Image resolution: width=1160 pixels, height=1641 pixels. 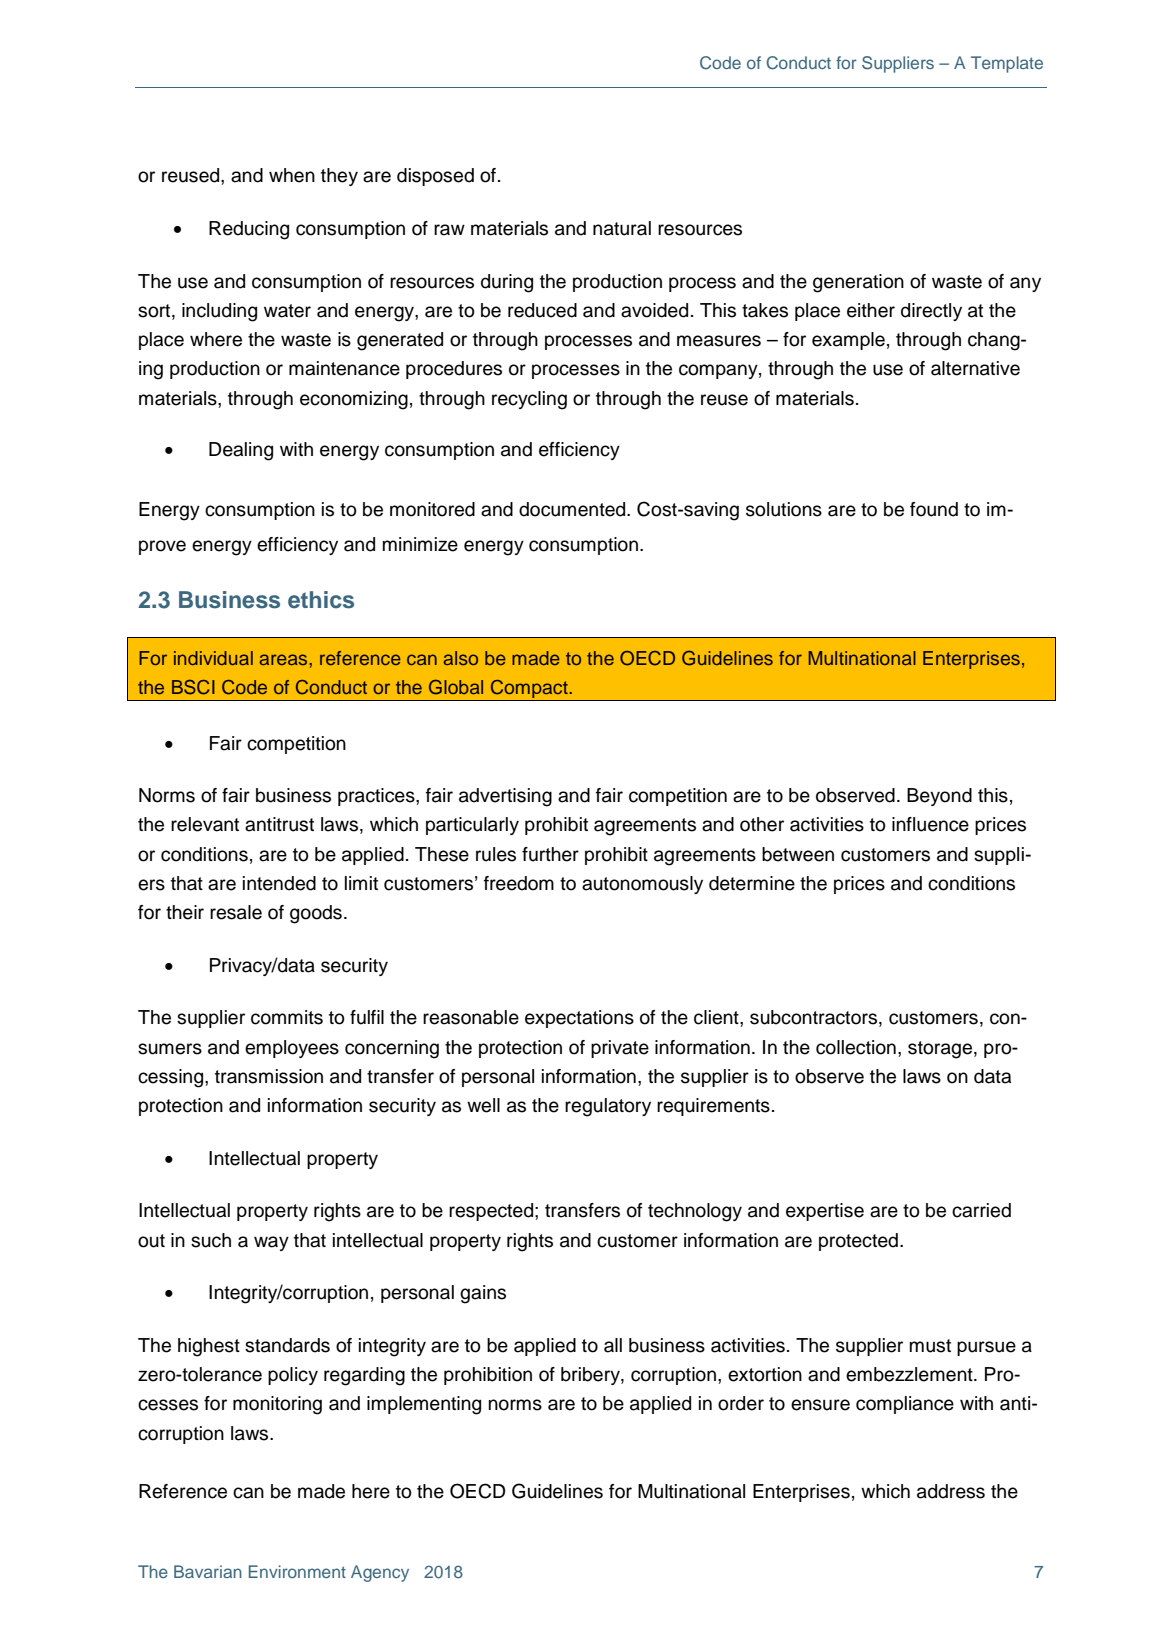 What do you see at coordinates (297, 1571) in the image?
I see `Environment` at bounding box center [297, 1571].
